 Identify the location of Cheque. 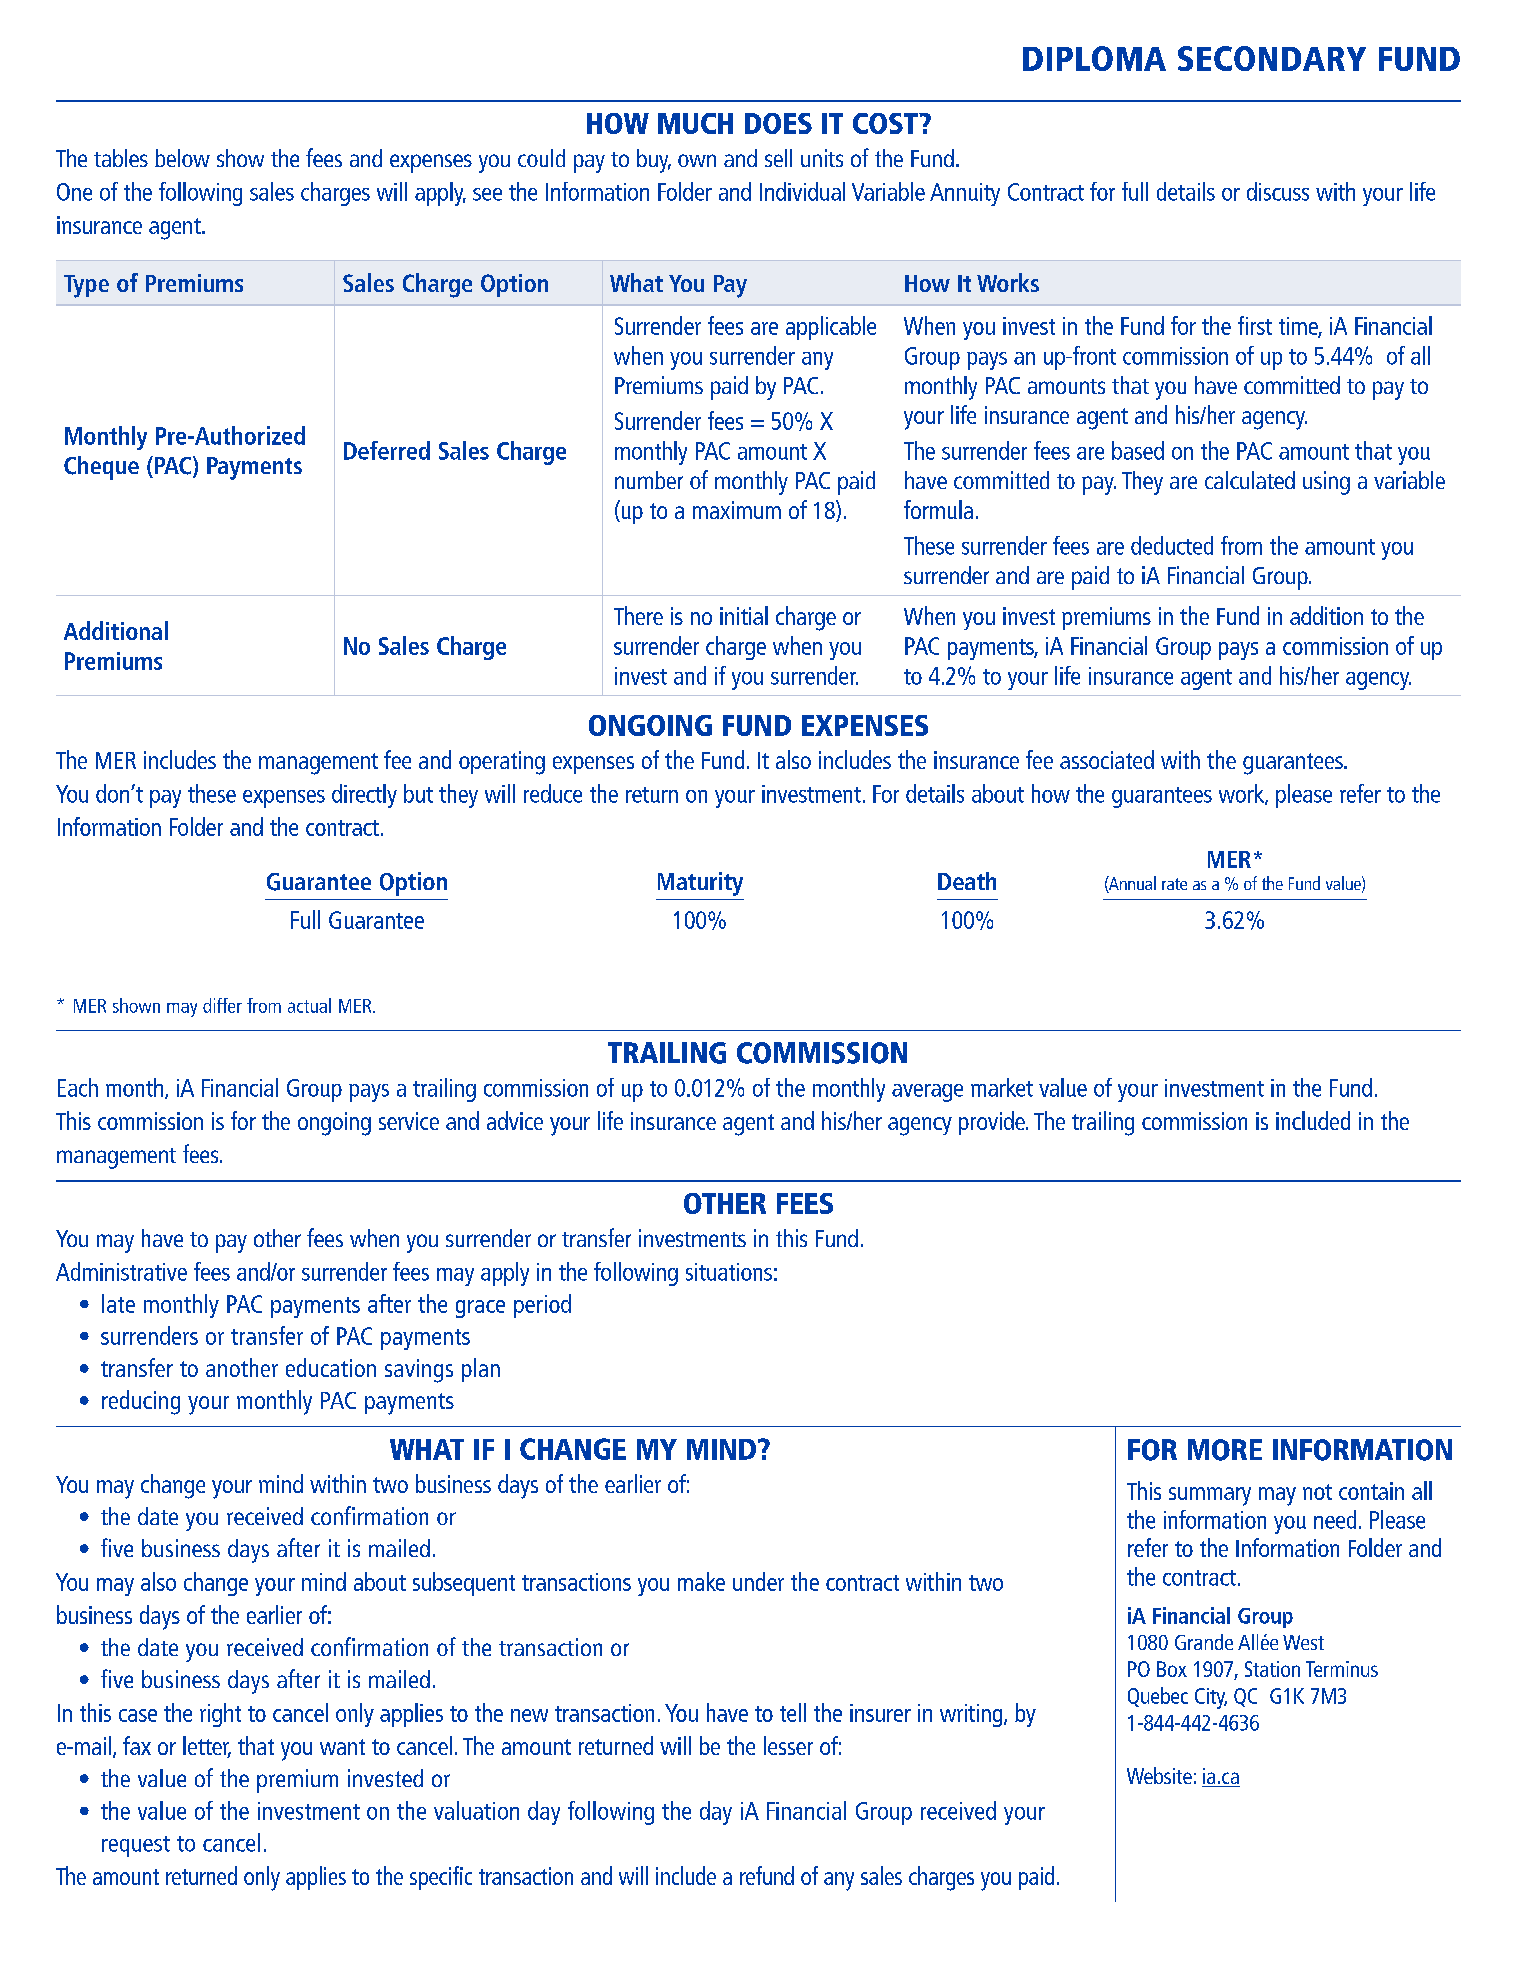
(101, 468).
